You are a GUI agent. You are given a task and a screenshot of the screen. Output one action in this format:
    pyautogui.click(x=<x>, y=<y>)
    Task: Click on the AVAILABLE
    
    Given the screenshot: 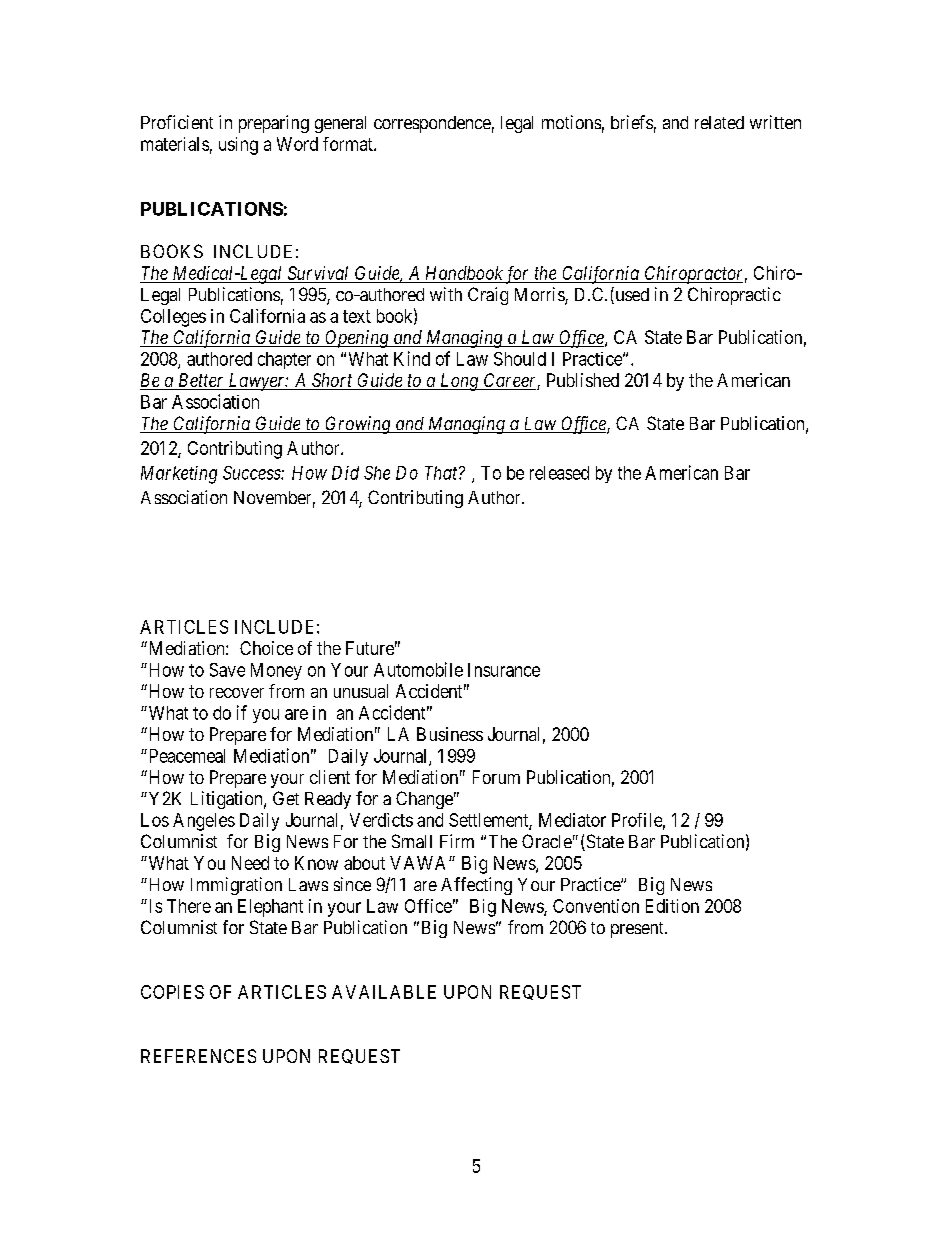 What is the action you would take?
    pyautogui.click(x=384, y=992)
